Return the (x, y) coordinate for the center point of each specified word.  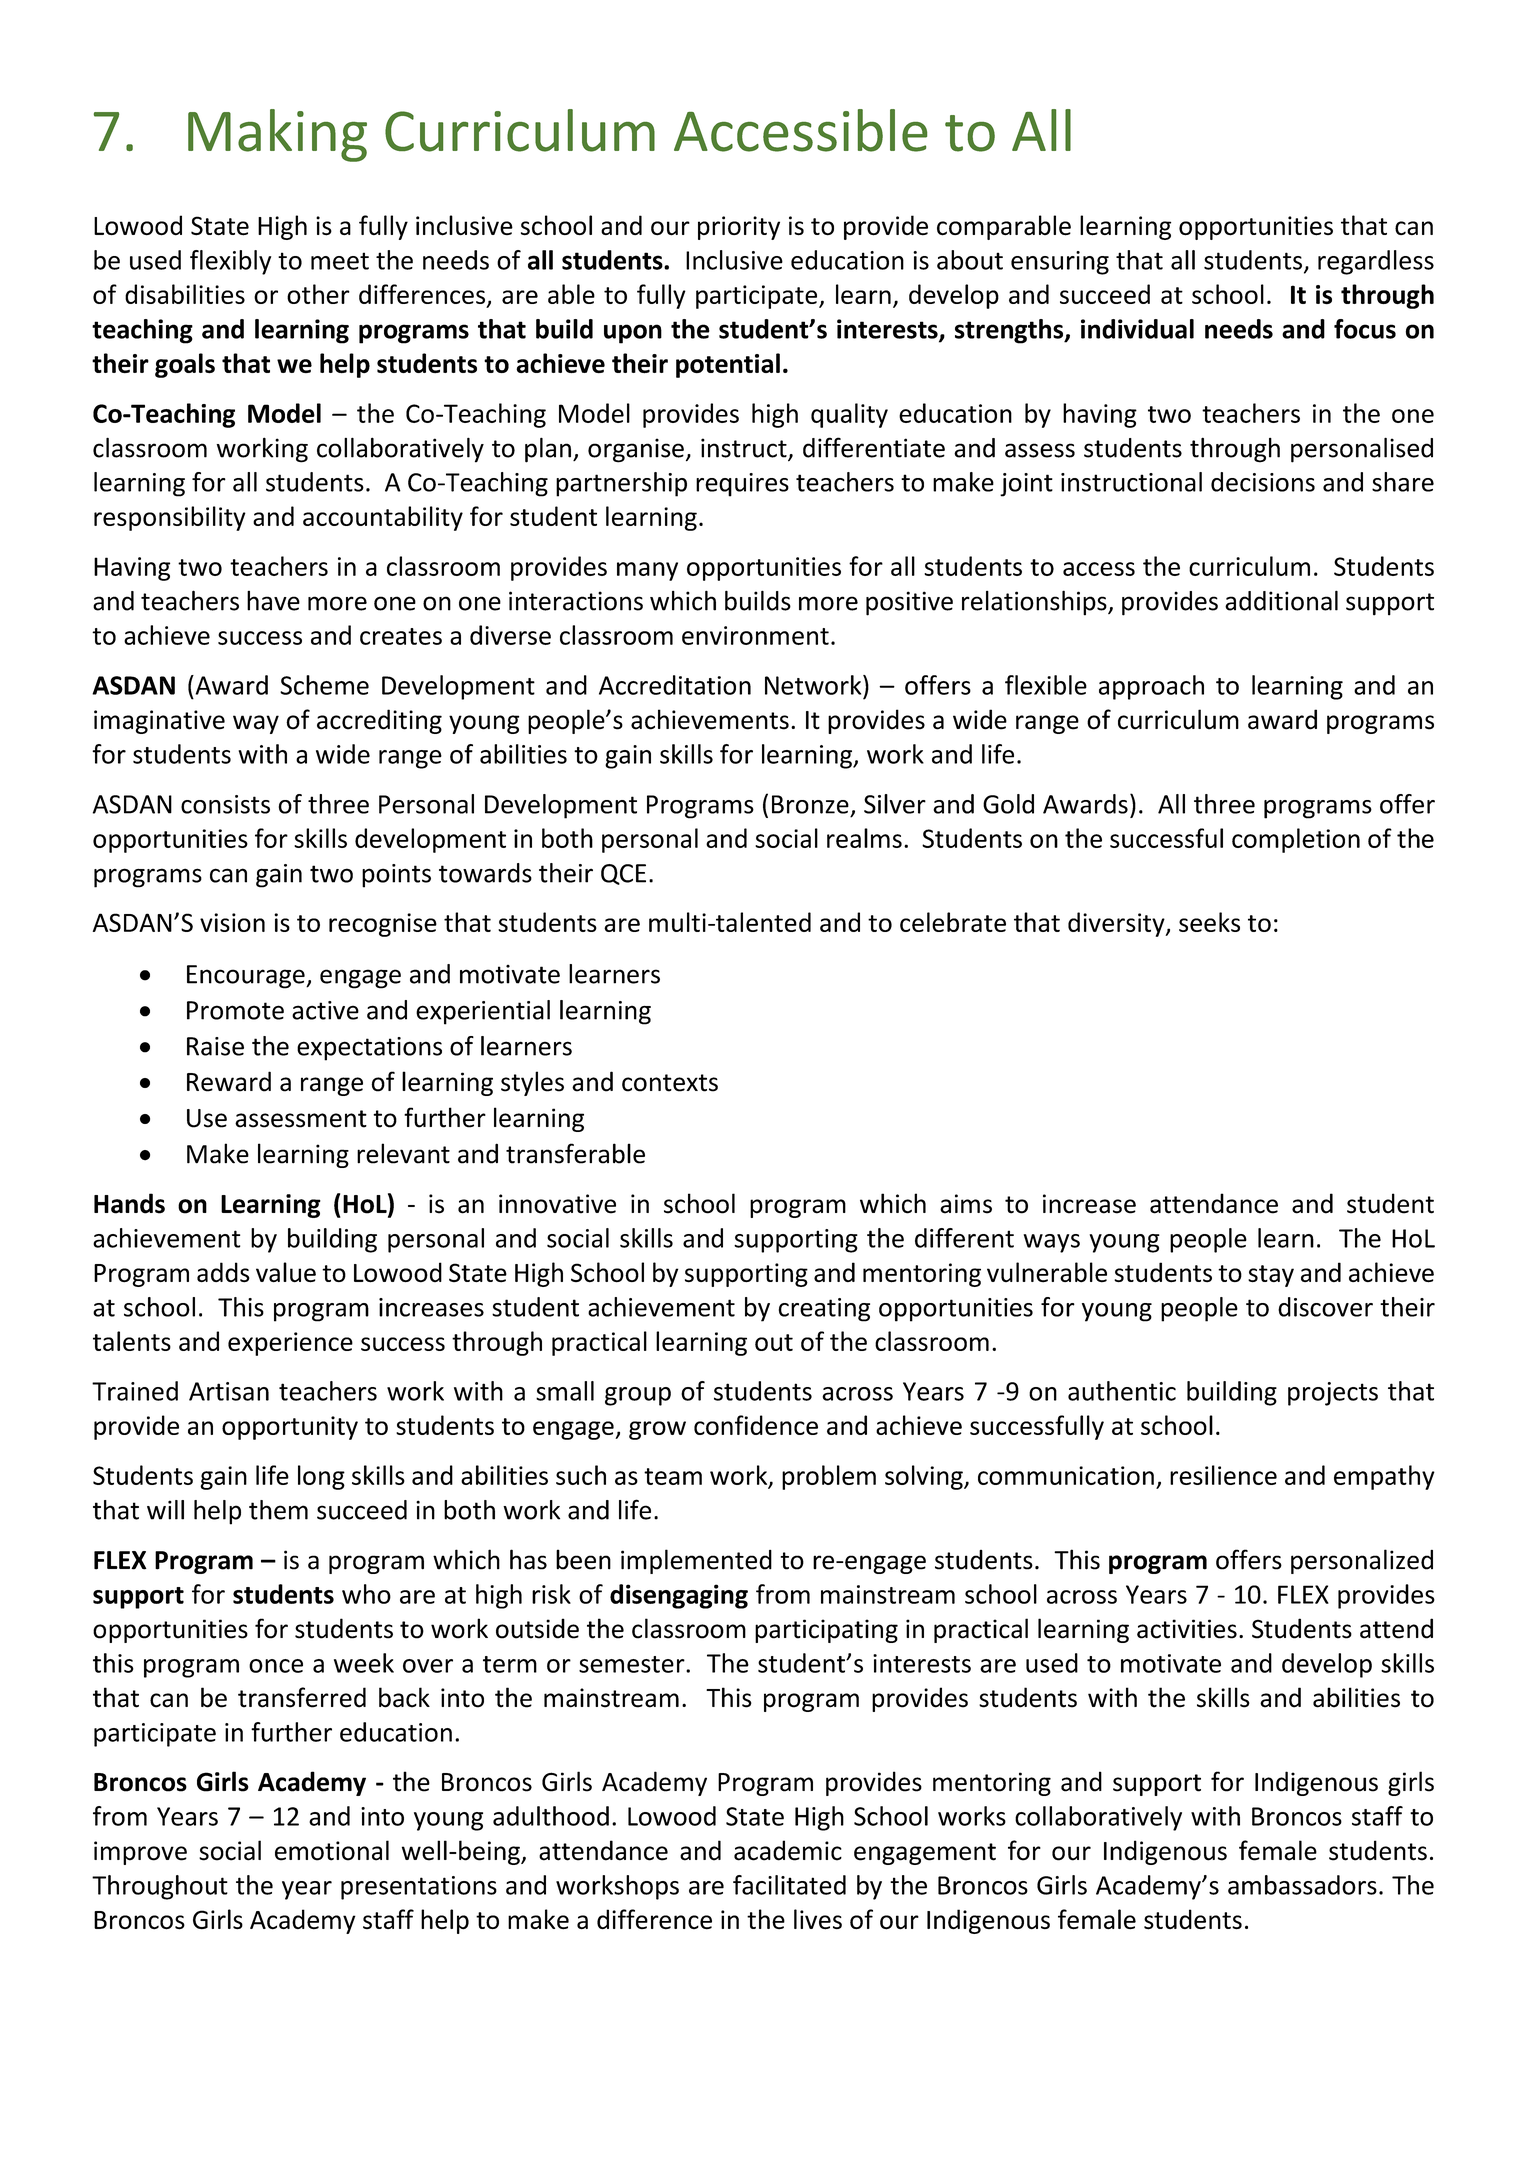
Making (277, 135)
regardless (1376, 262)
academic (788, 1850)
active (325, 1010)
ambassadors (1302, 1885)
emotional (332, 1850)
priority (739, 228)
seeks (1209, 922)
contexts (670, 1083)
